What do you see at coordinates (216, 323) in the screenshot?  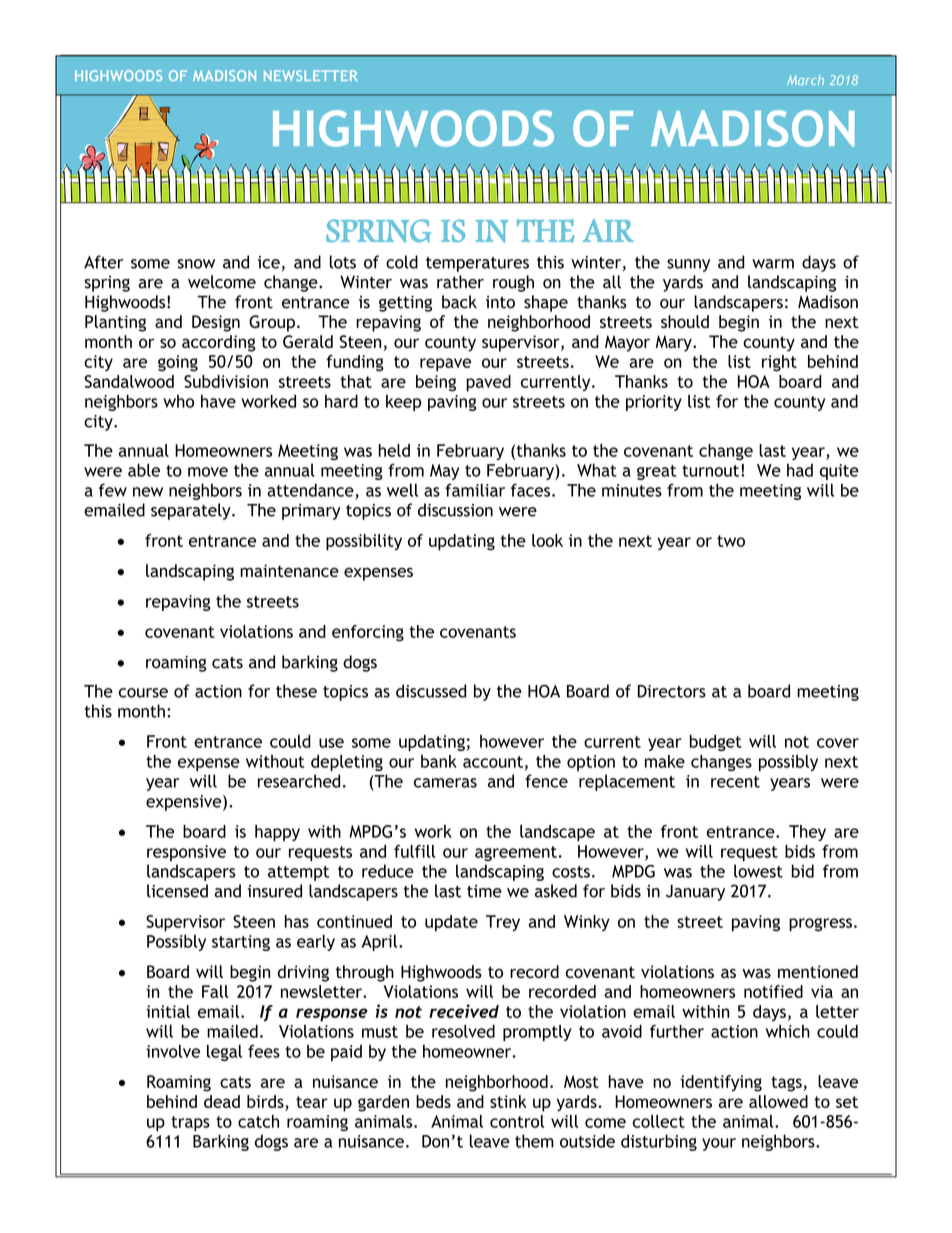 I see `Design` at bounding box center [216, 323].
